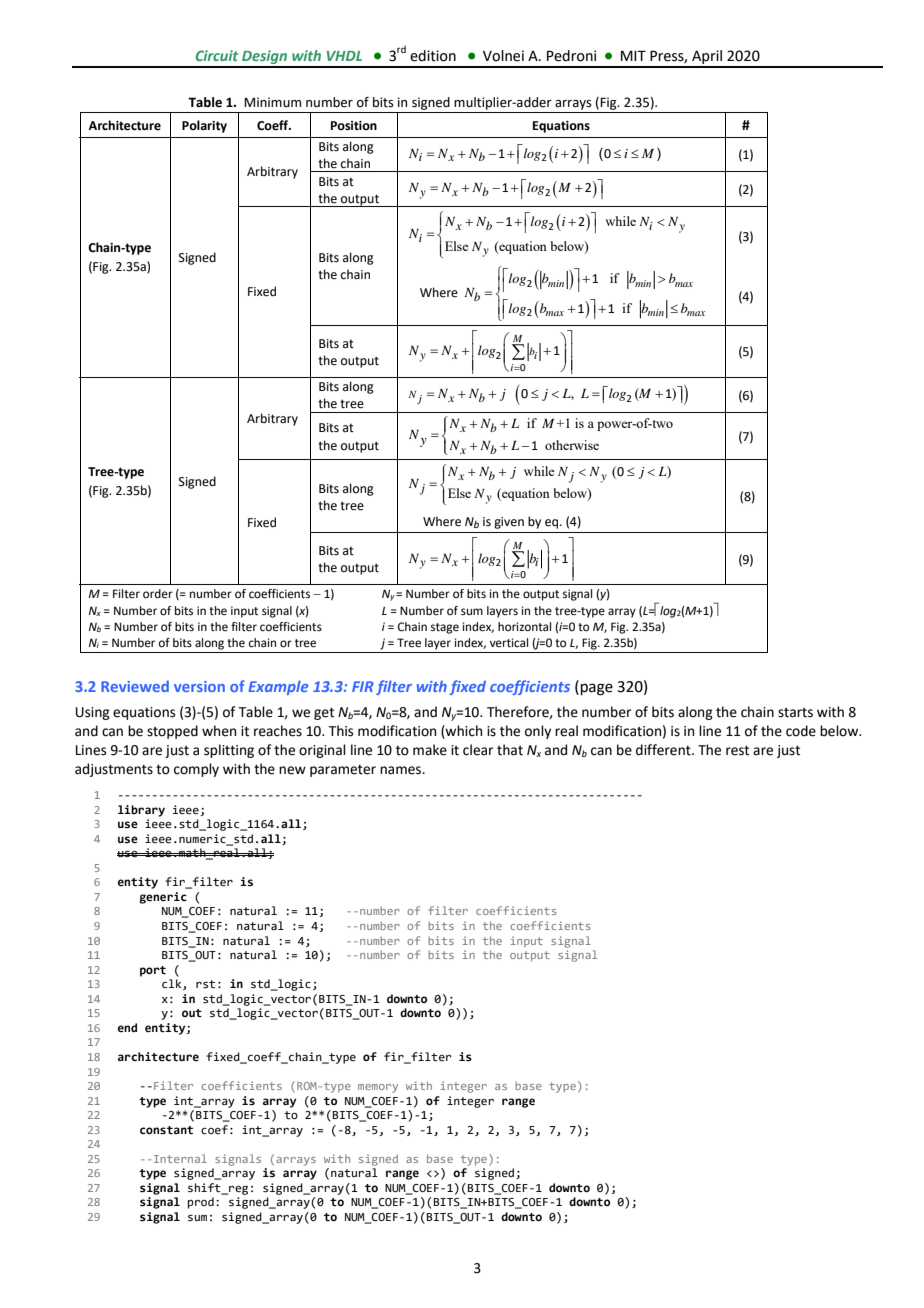 The height and width of the screenshot is (1308, 924). Describe the element at coordinates (204, 126) in the screenshot. I see `Polarity` at that location.
